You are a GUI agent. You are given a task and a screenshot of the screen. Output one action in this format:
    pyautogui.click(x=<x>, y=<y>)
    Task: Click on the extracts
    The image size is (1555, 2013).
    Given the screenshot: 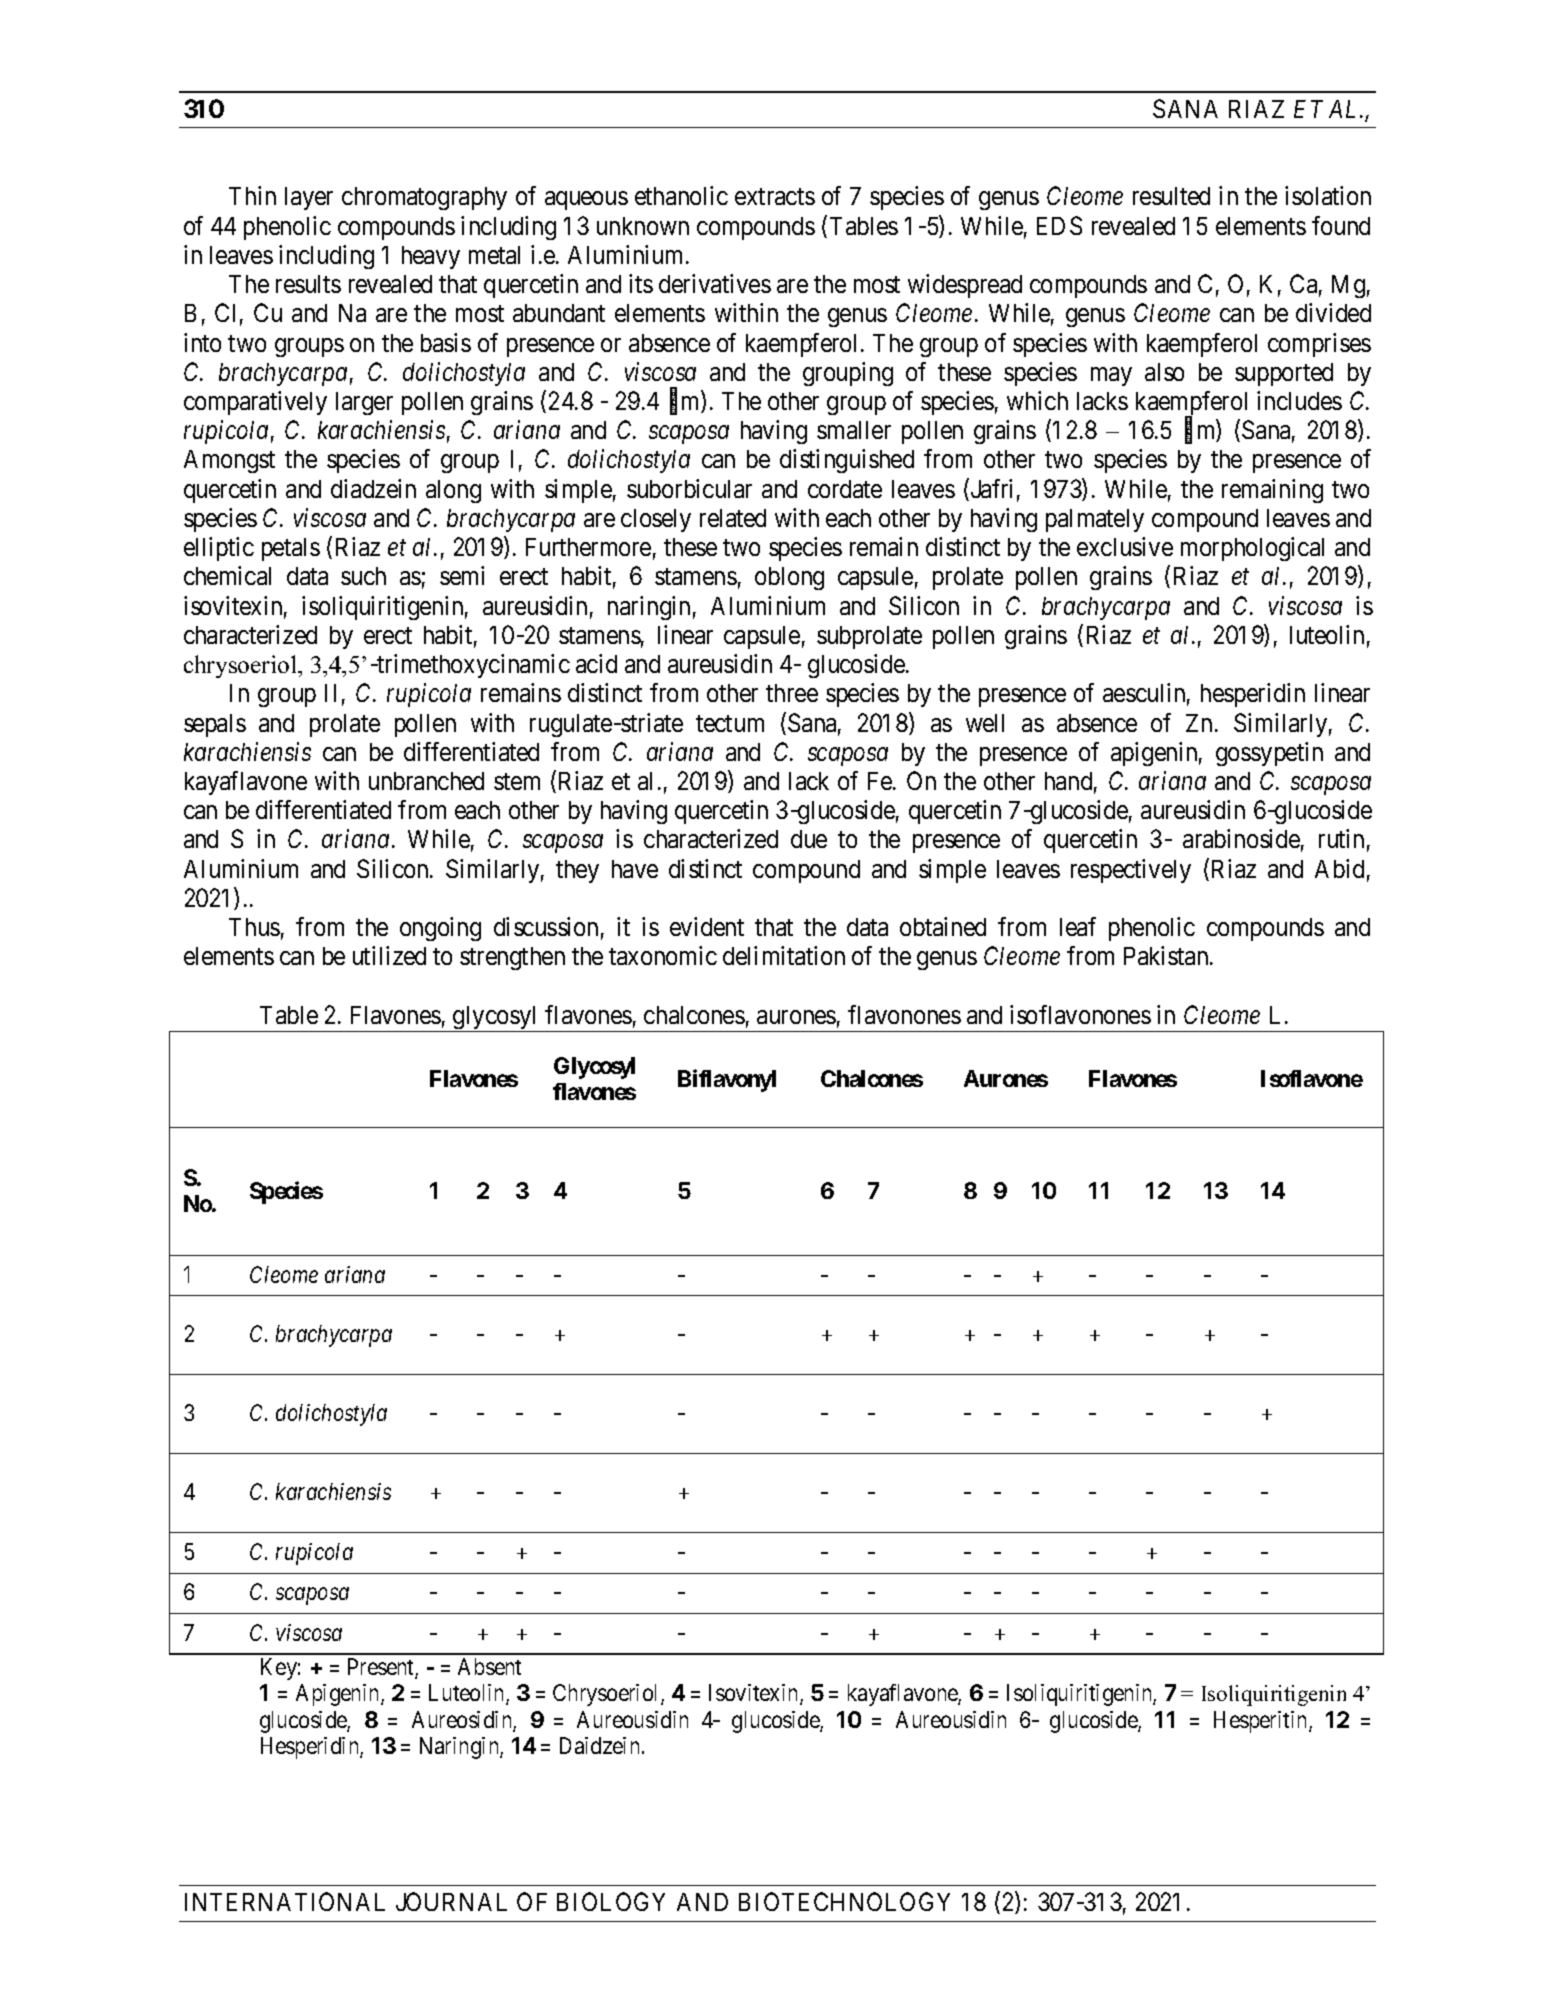 What is the action you would take?
    pyautogui.click(x=775, y=197)
